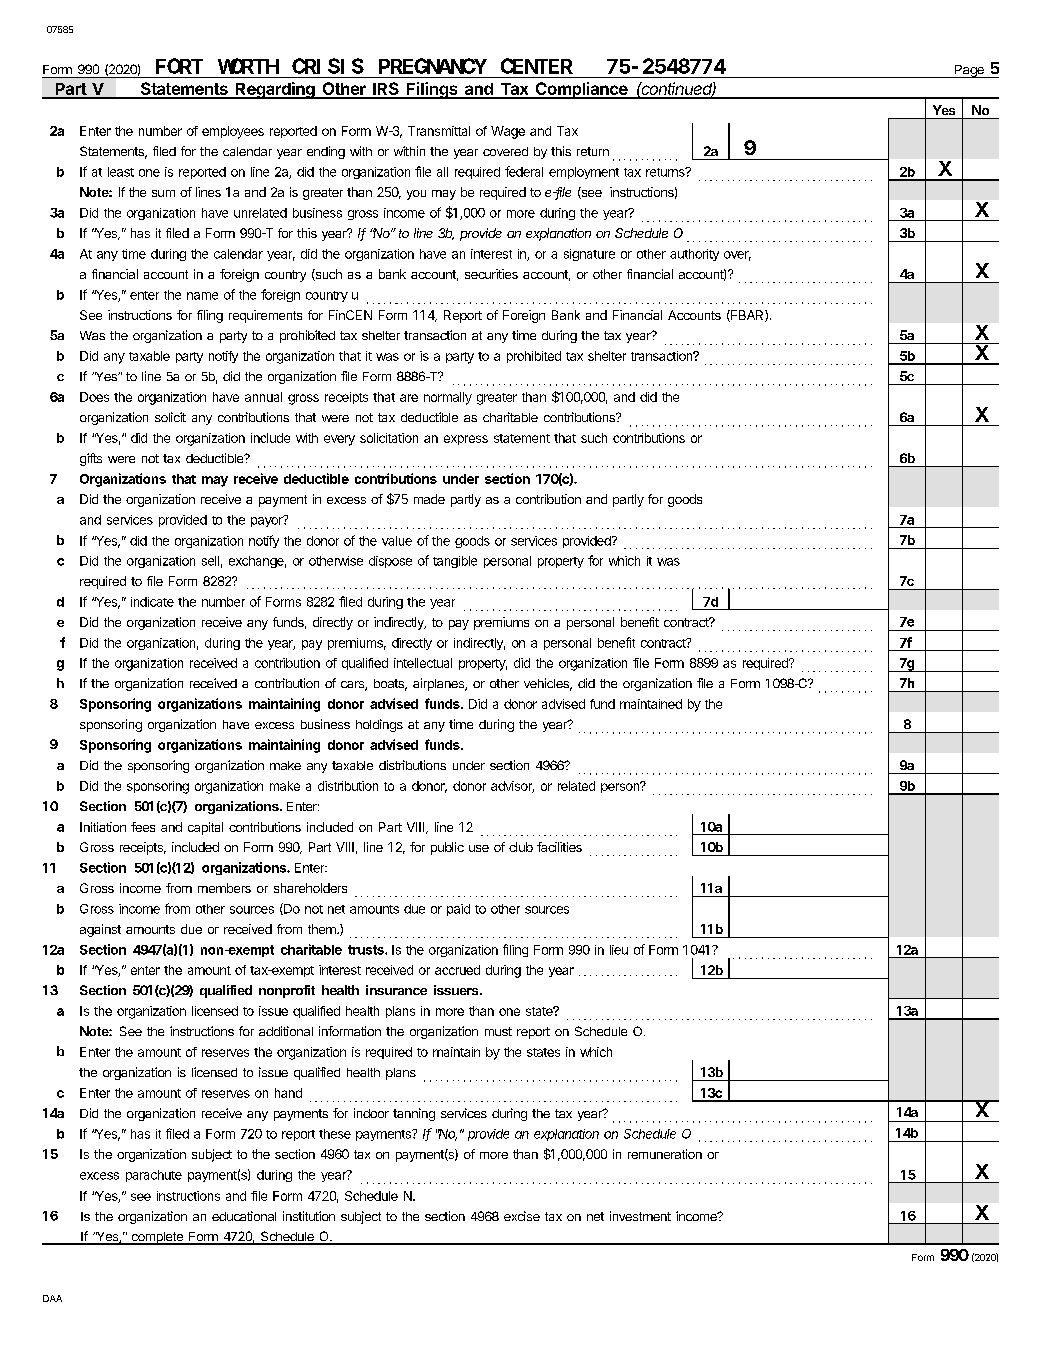 This screenshot has height=1347, width=1041. What do you see at coordinates (157, 1238) in the screenshot?
I see `complete` at bounding box center [157, 1238].
